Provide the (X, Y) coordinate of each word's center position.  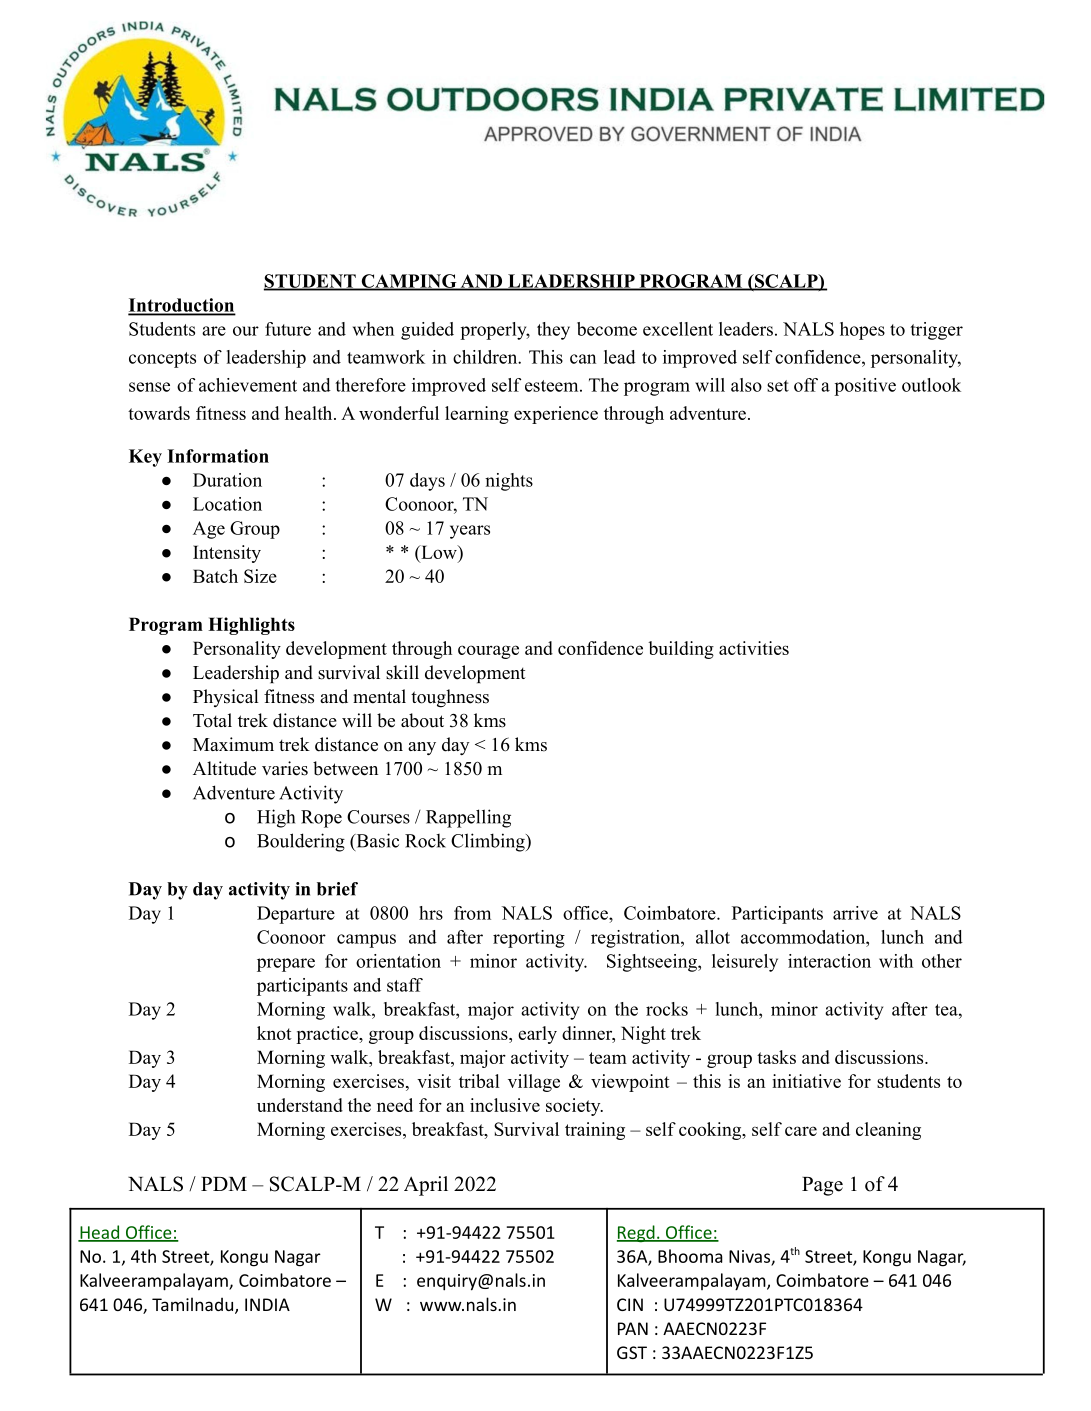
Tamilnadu (194, 1305)
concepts (162, 360)
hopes (862, 331)
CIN (630, 1304)
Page (822, 1186)
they (553, 331)
